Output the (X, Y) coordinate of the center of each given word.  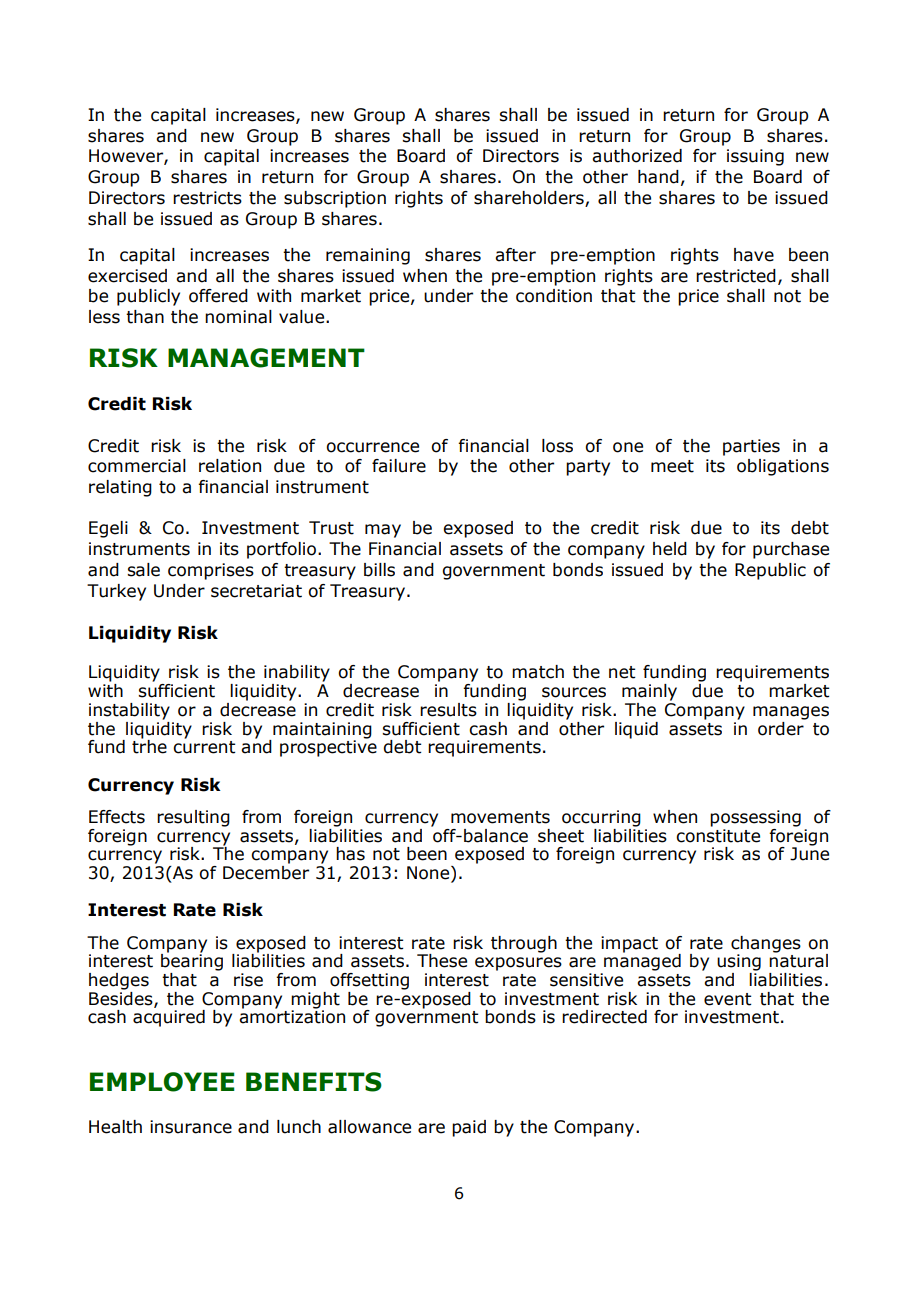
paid (469, 1128)
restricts (207, 198)
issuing (755, 157)
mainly (649, 692)
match (538, 672)
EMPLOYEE (162, 1082)
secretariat (256, 591)
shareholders (530, 199)
